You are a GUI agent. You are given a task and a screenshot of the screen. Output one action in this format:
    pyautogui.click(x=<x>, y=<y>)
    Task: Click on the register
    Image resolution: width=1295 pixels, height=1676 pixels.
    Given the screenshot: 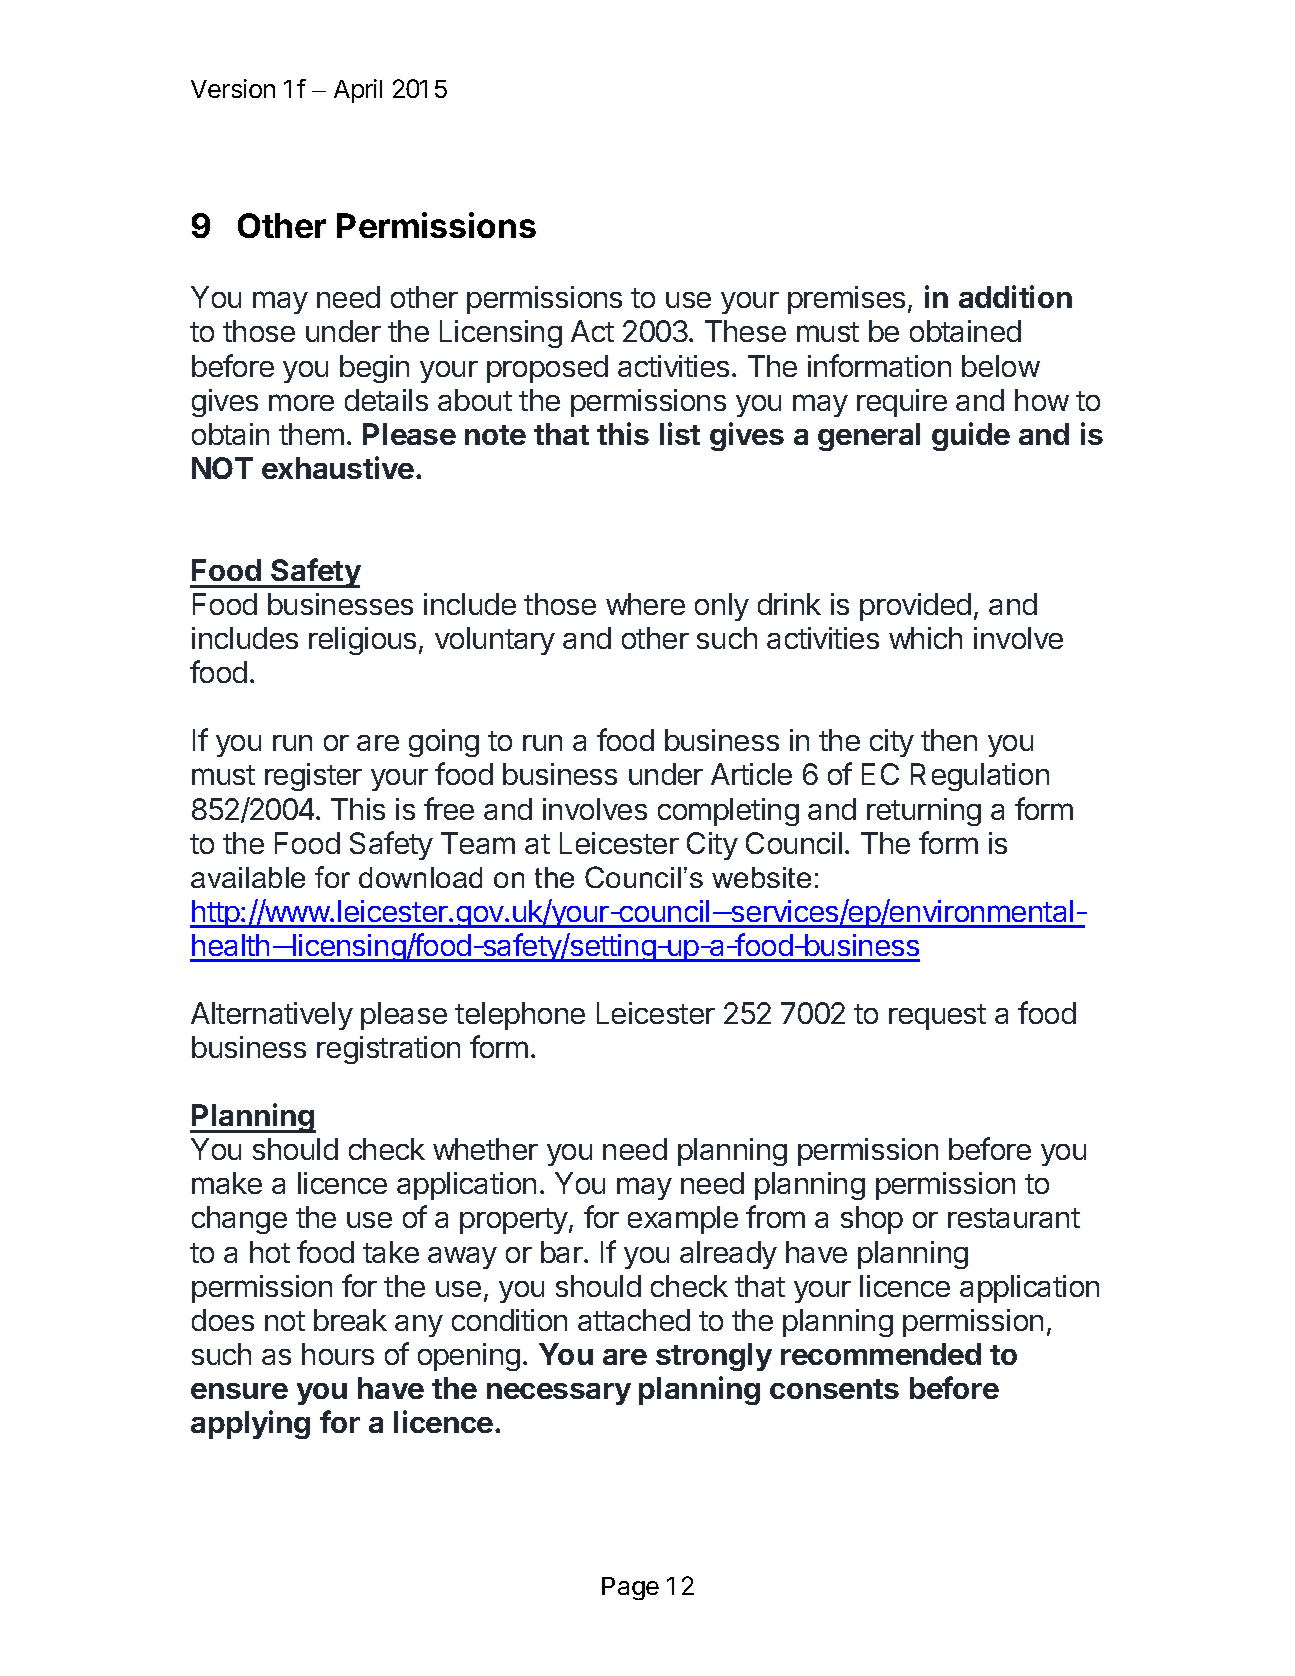 What is the action you would take?
    pyautogui.click(x=313, y=777)
